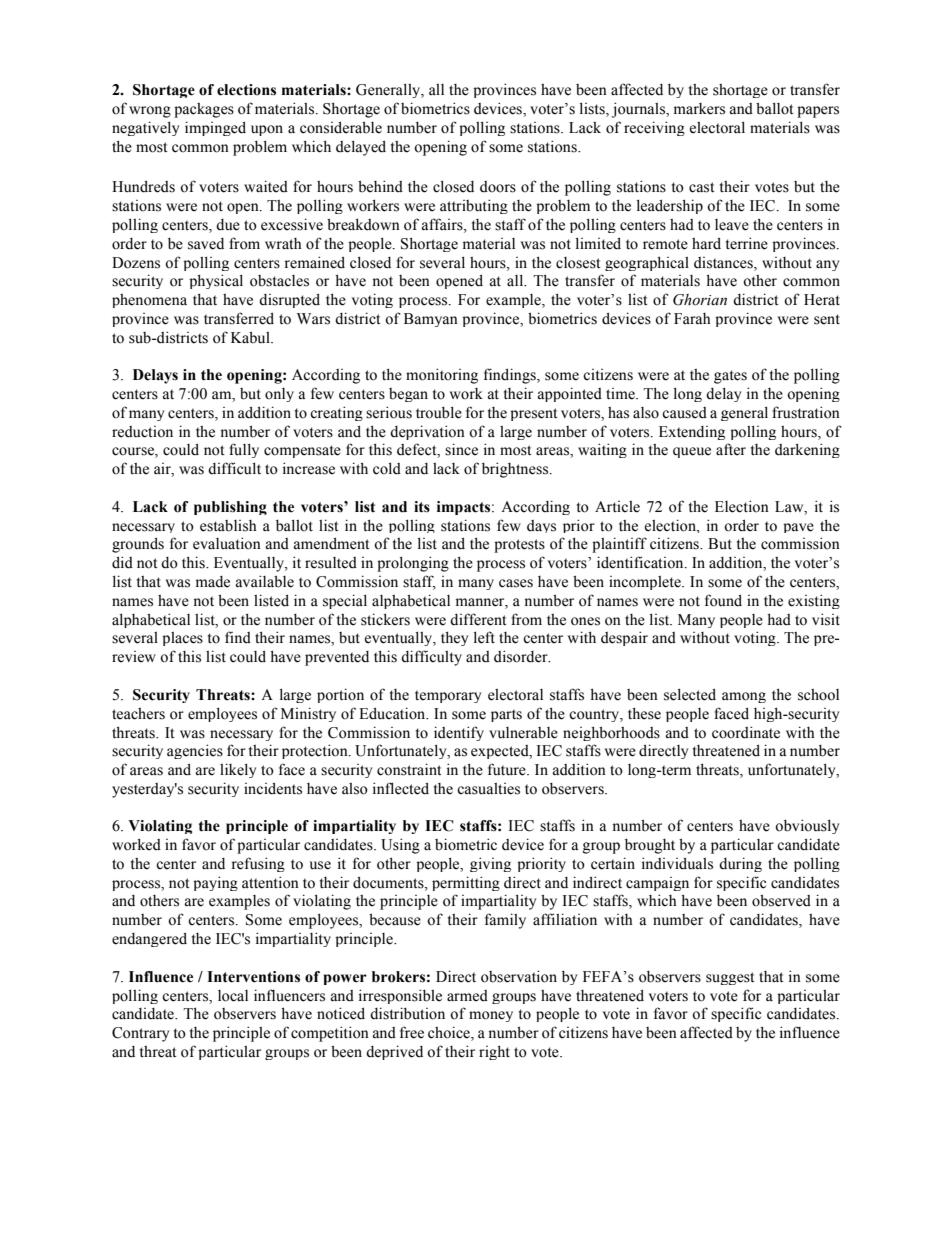 This screenshot has width=952, height=1233. I want to click on family, so click(505, 921).
